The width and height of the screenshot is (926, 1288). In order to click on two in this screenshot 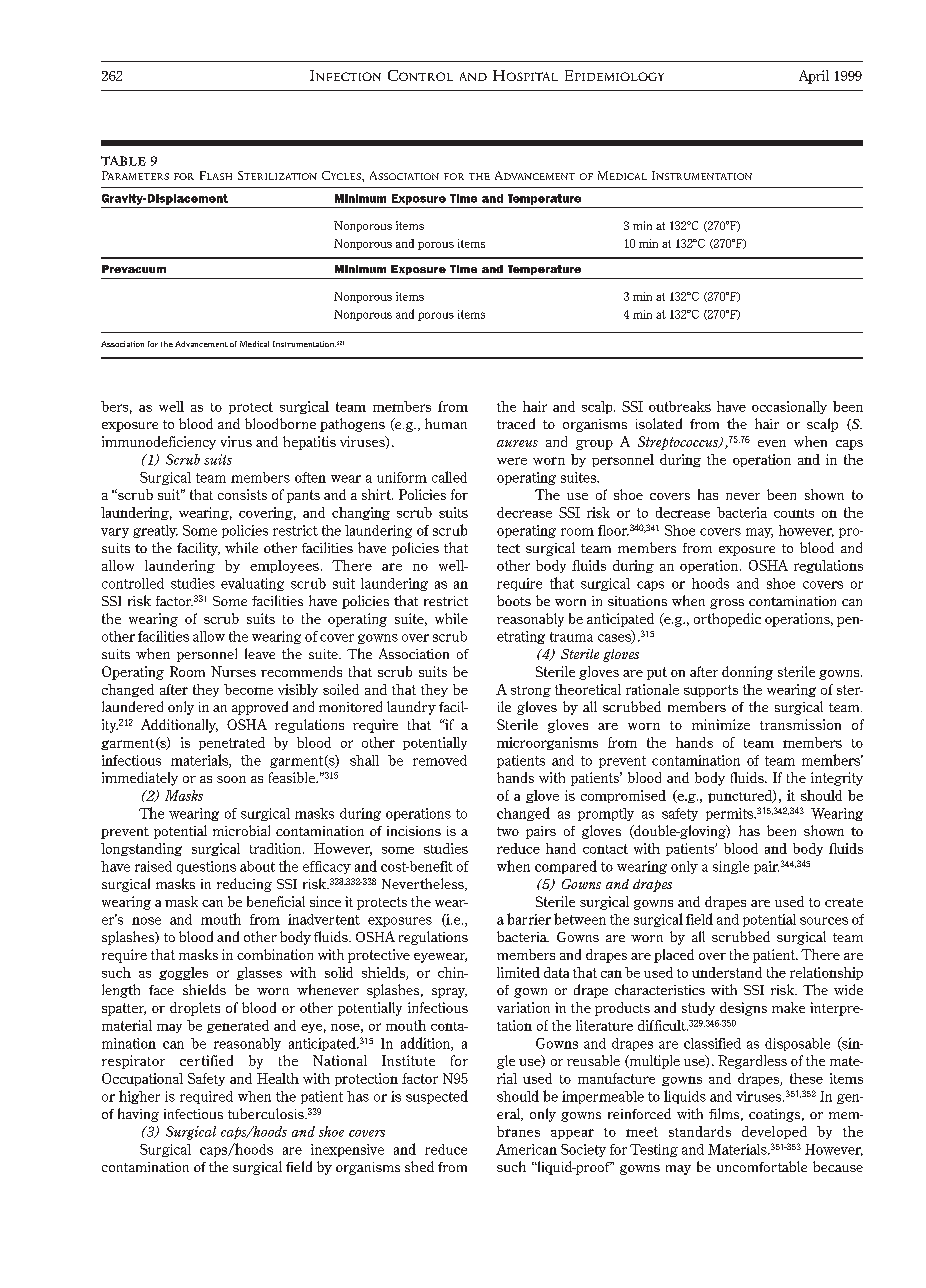, I will do `click(508, 831)`.
